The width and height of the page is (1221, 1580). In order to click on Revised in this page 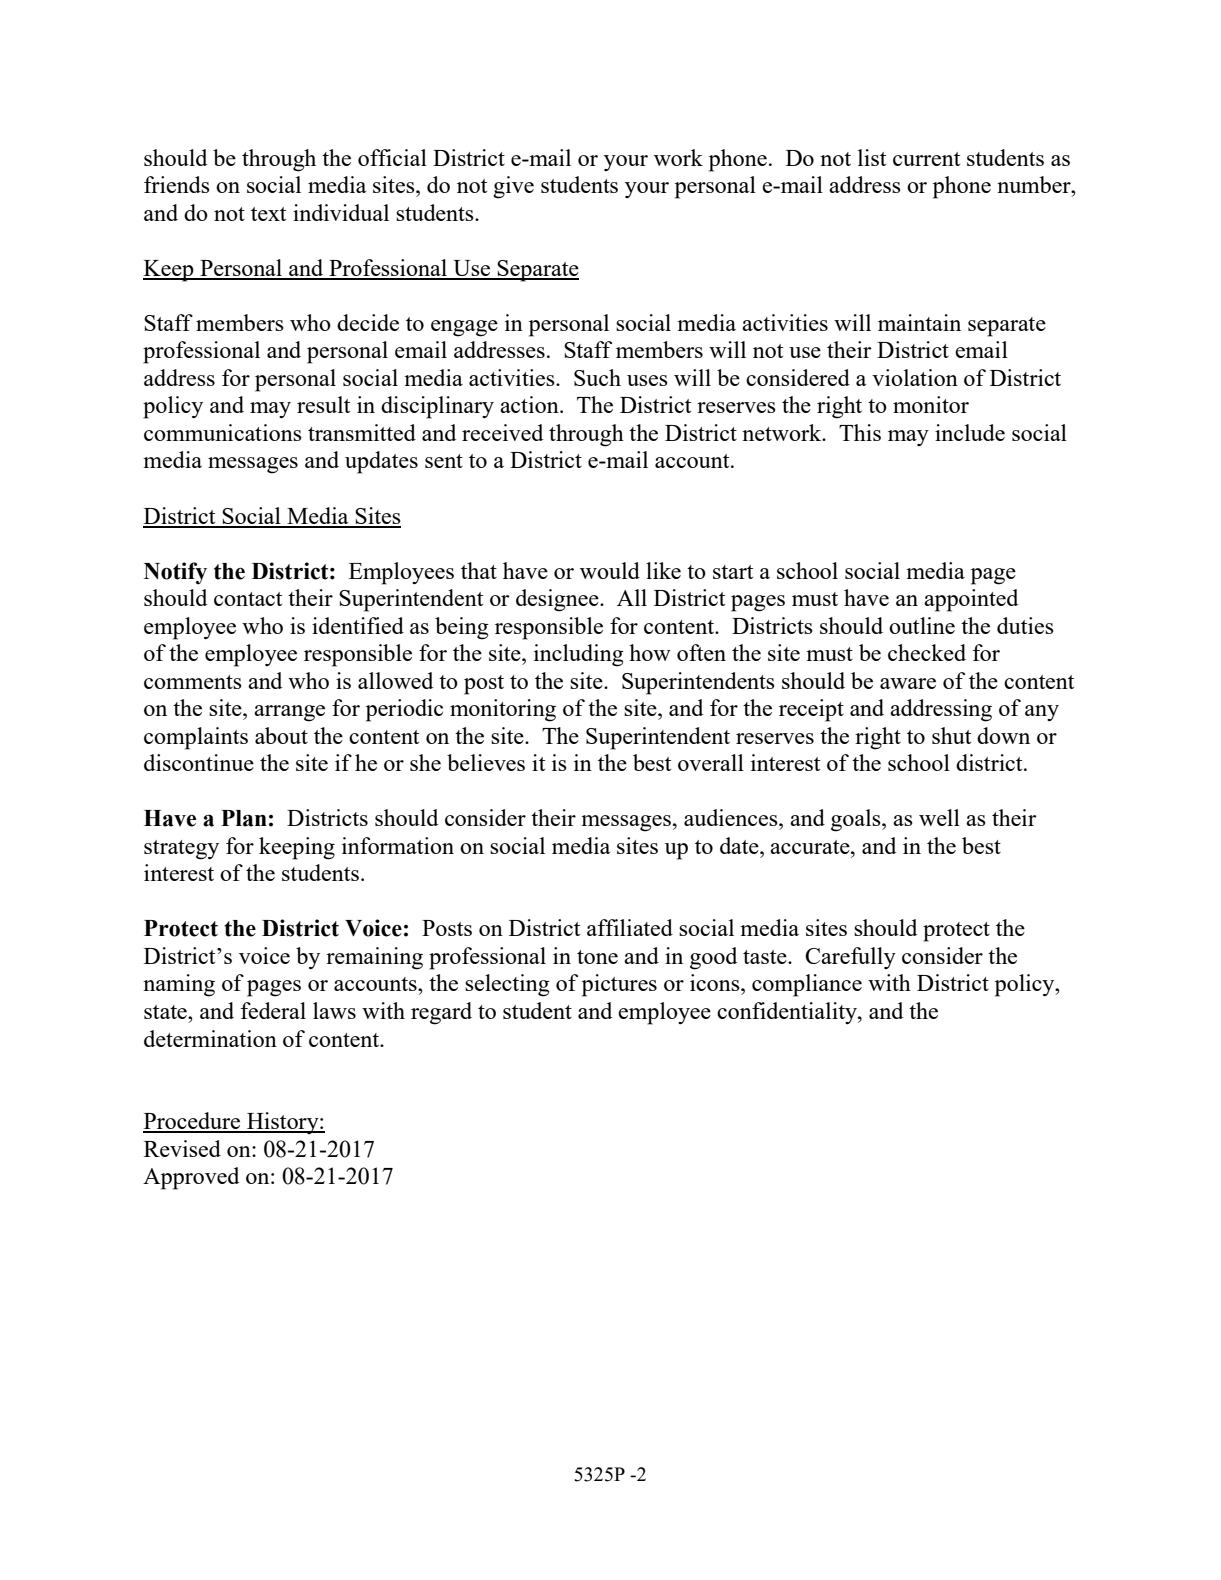, I will do `click(182, 1148)`.
